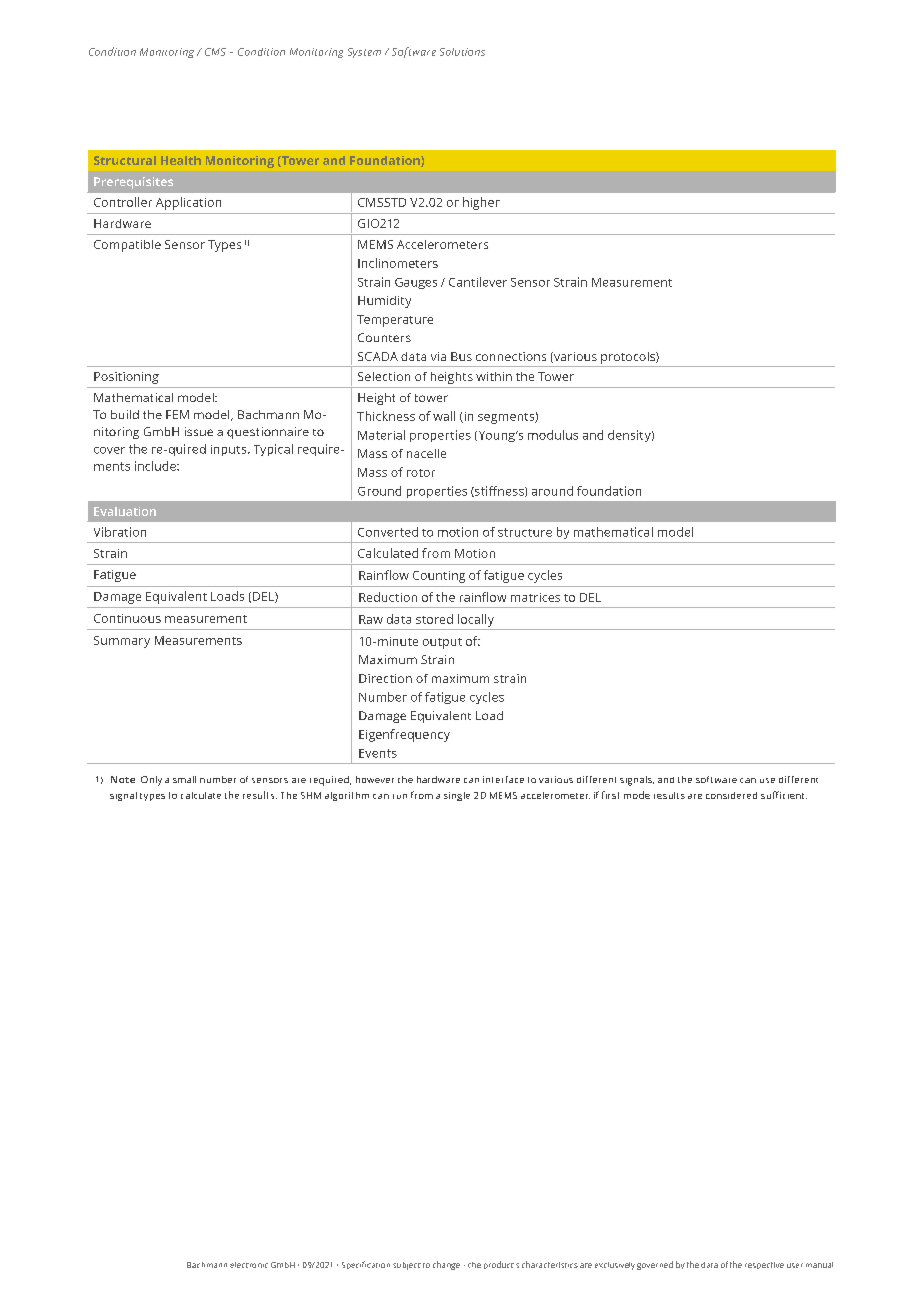 The image size is (924, 1308). I want to click on FEM, so click(177, 414).
